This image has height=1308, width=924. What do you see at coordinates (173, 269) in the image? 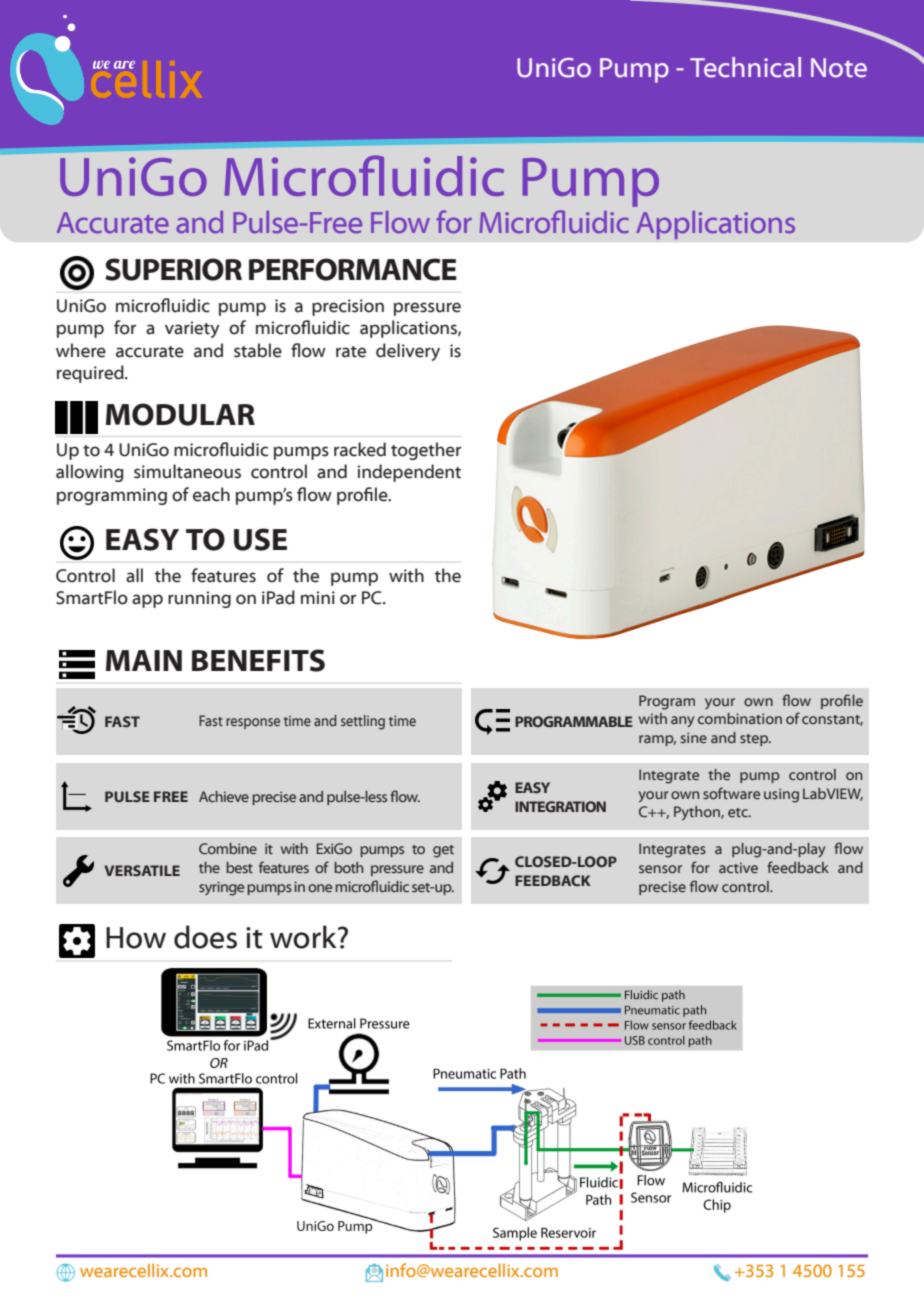
I see `SUPERIOR` at bounding box center [173, 269].
